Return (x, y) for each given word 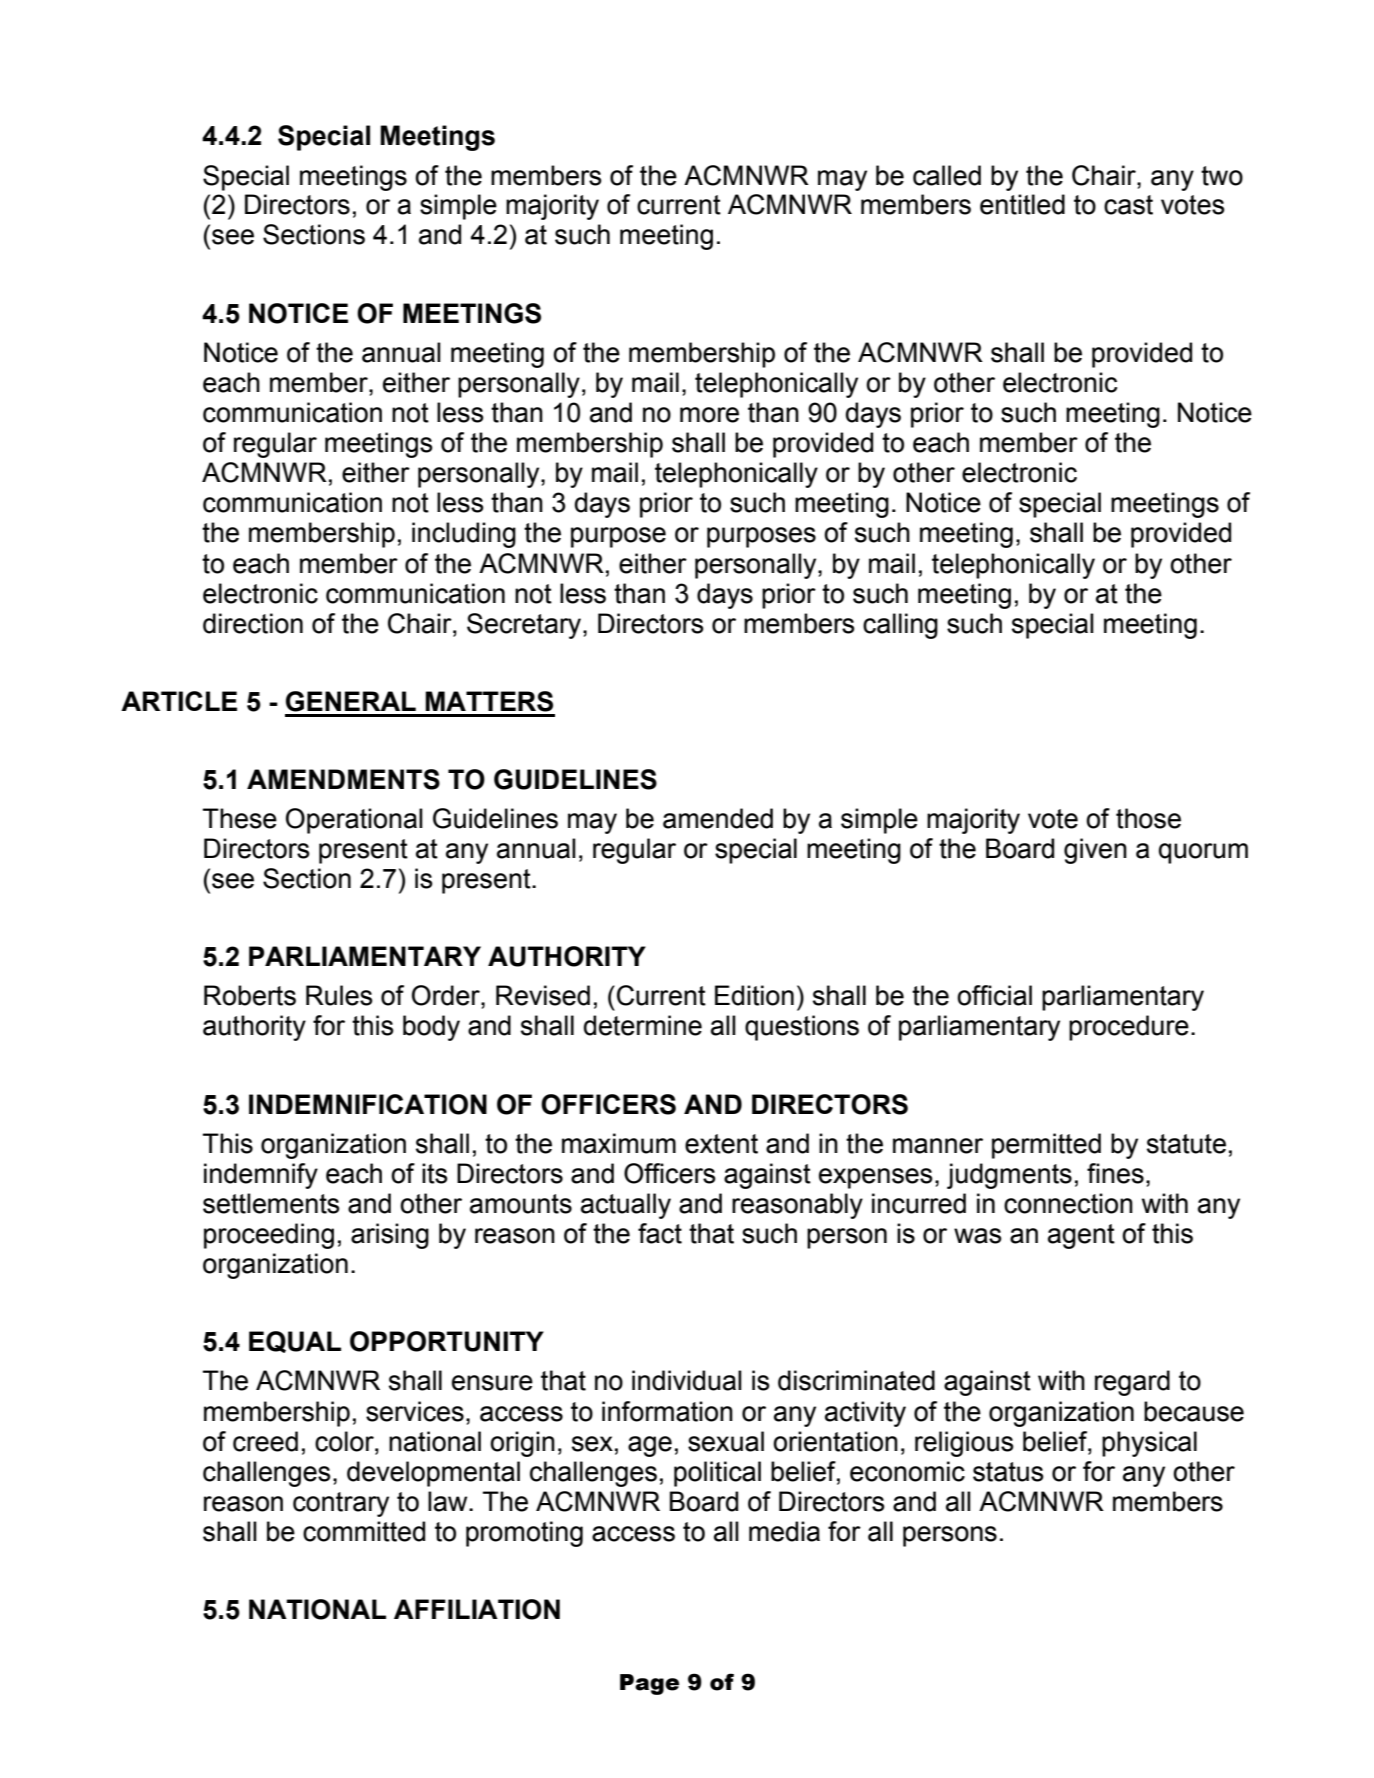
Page (649, 1684)
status (1008, 1472)
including (464, 535)
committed (364, 1531)
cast (1128, 205)
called (947, 175)
